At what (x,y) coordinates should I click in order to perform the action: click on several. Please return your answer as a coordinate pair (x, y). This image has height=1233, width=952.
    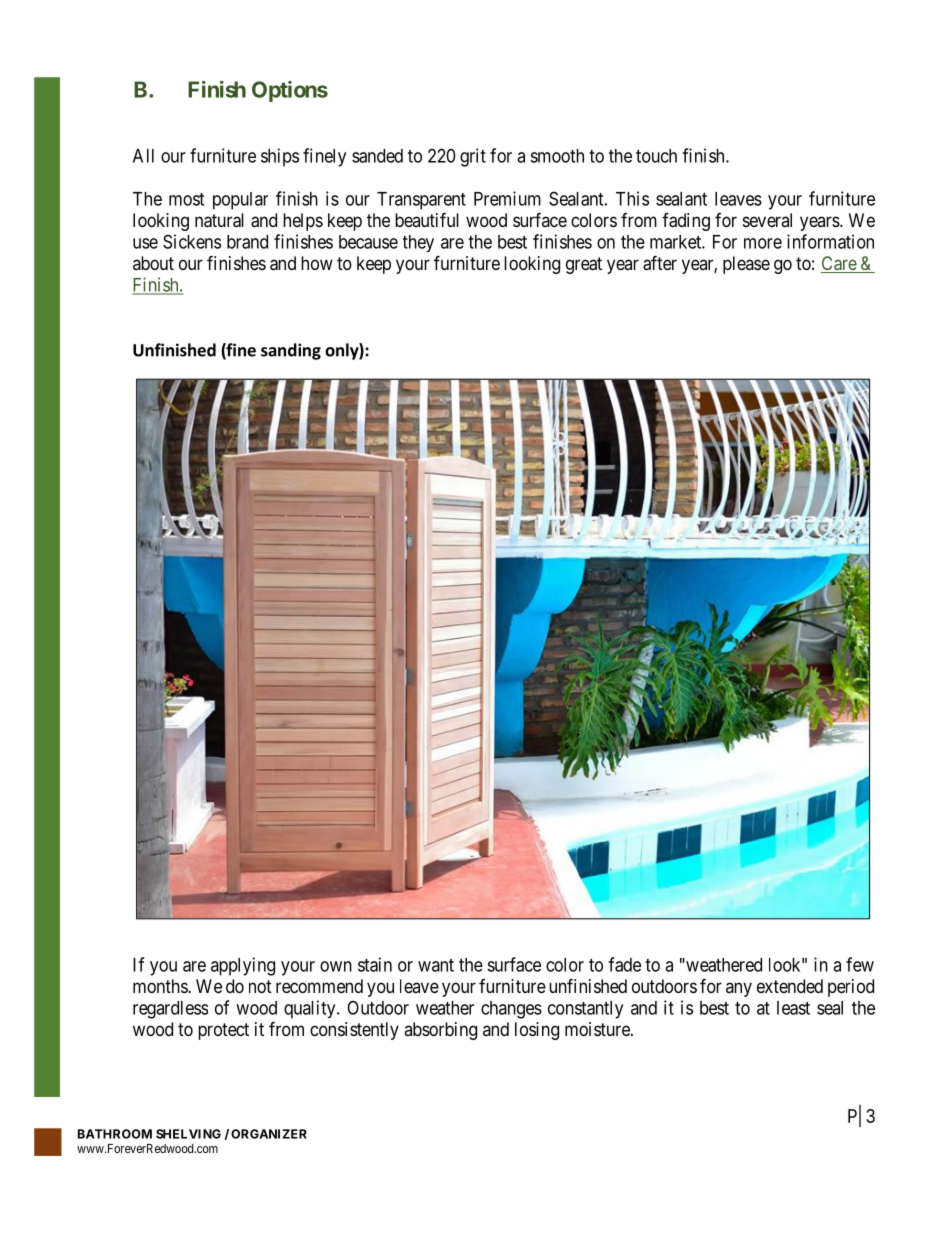
    Looking at the image, I should click on (767, 220).
